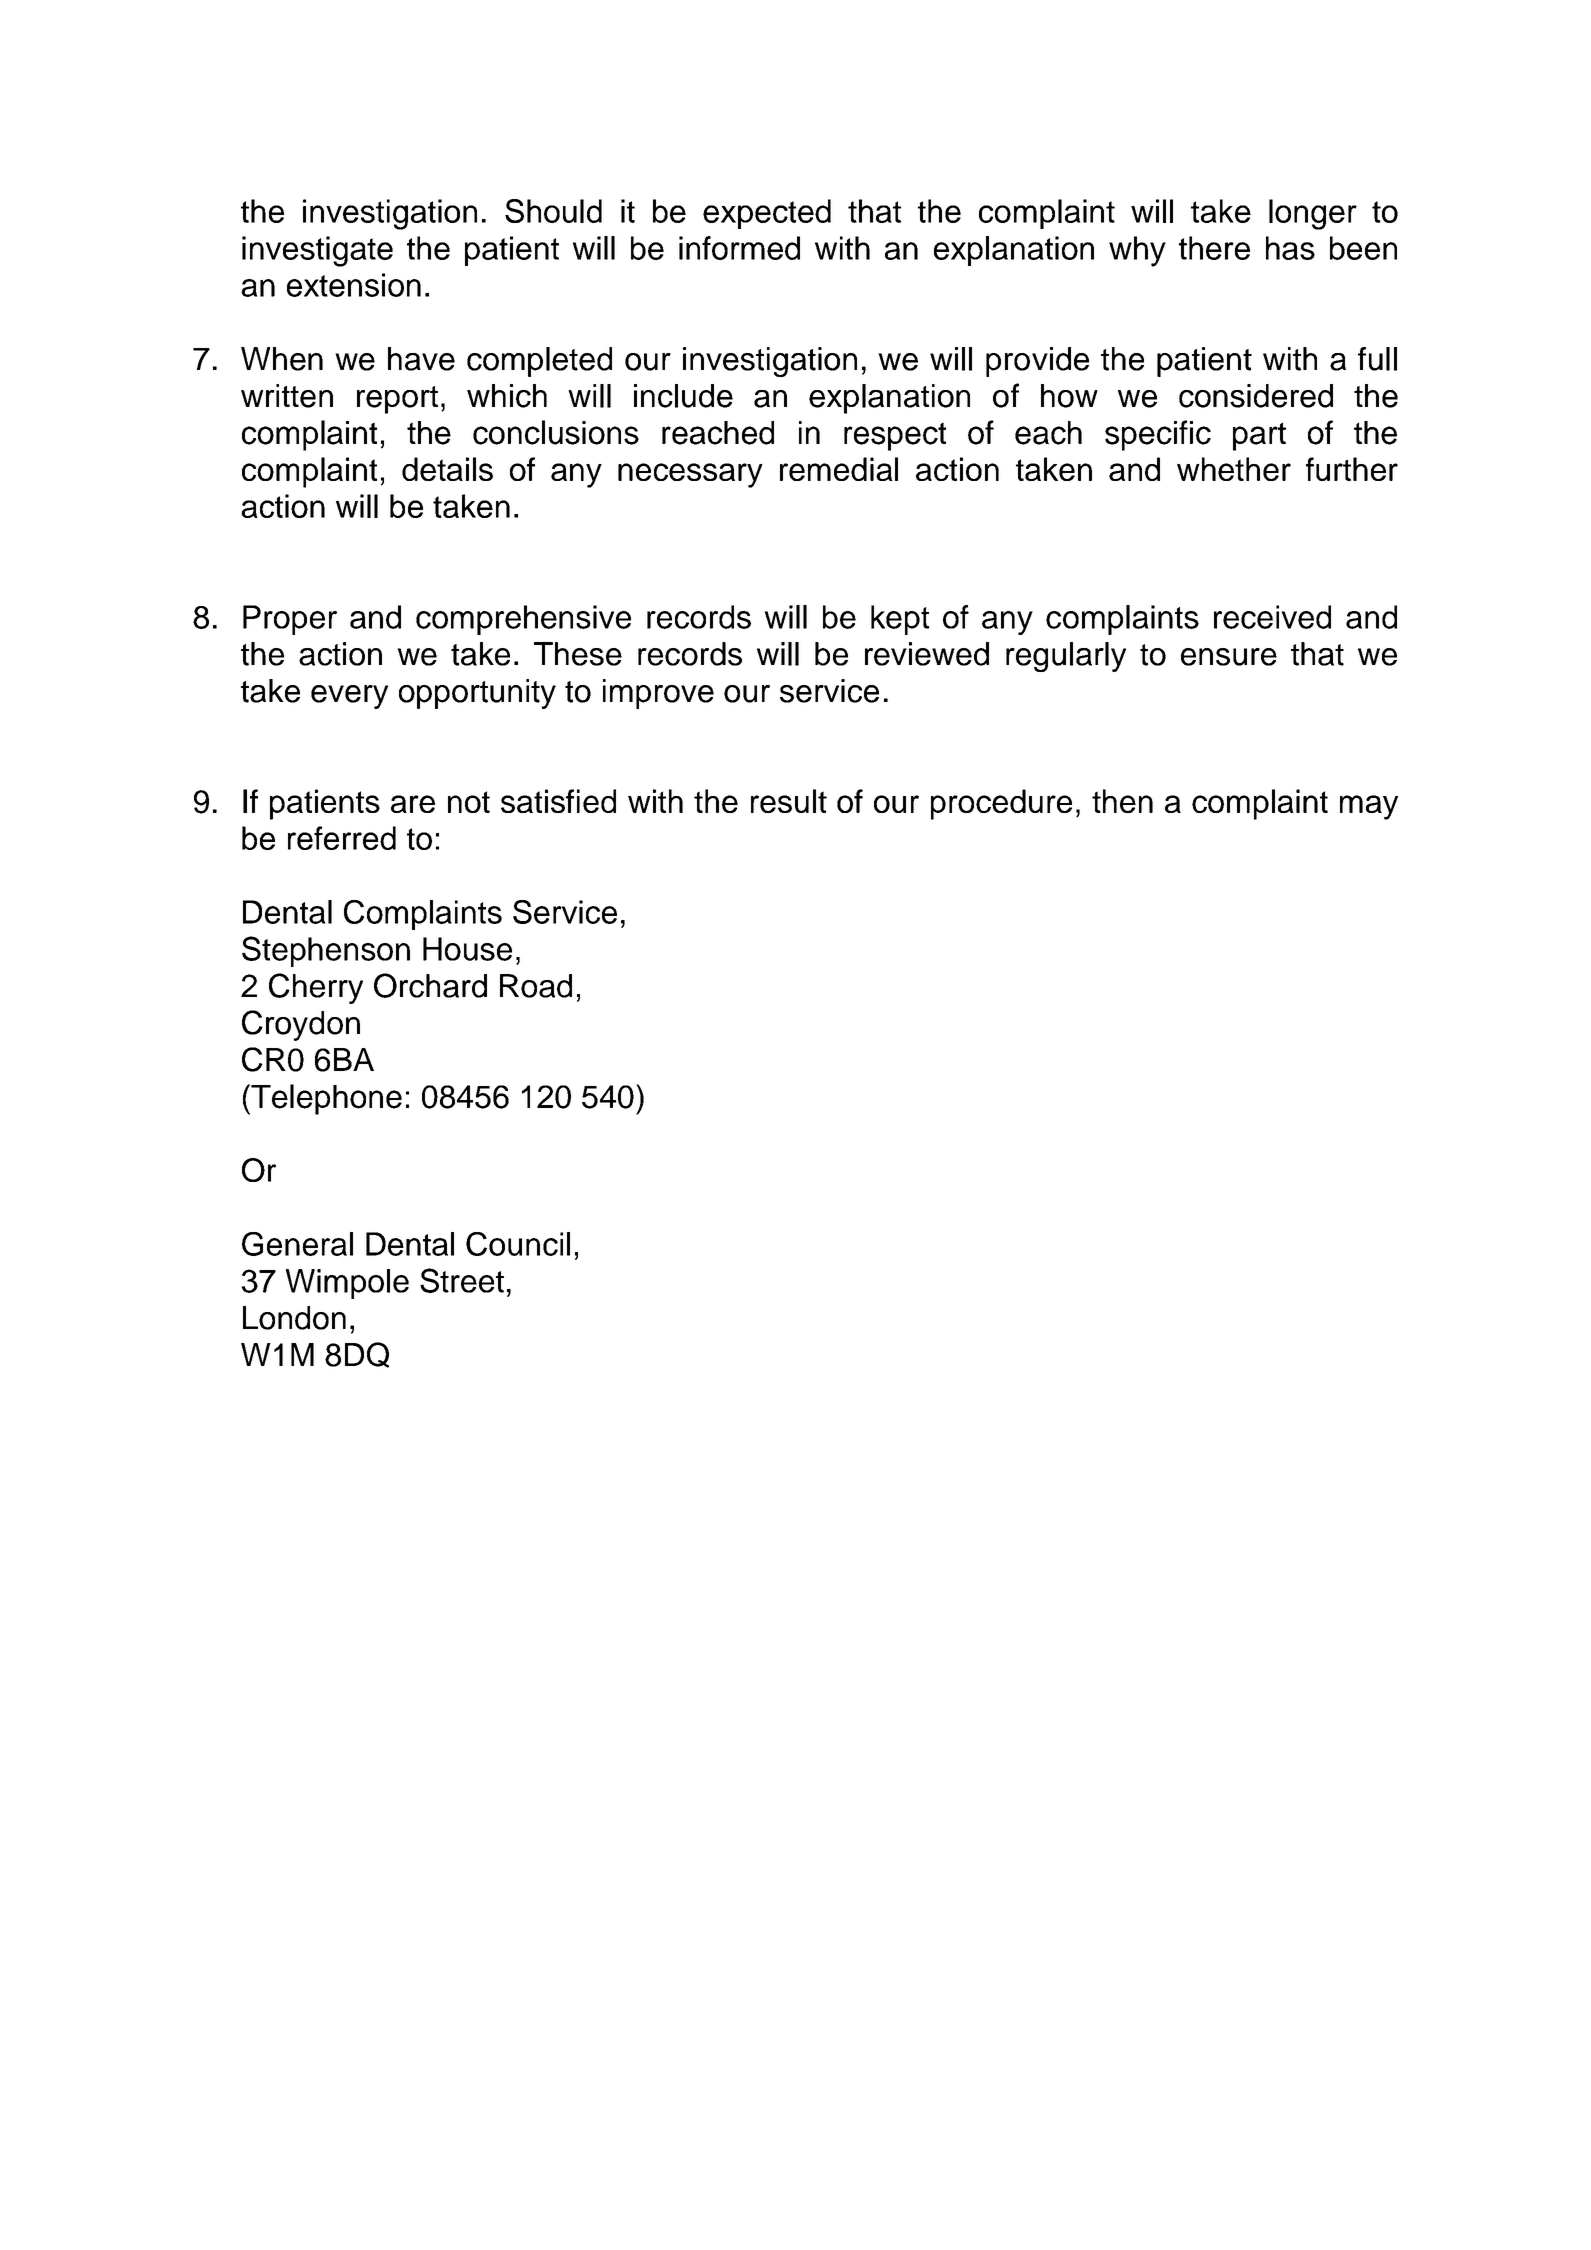 The image size is (1591, 2250). Describe the element at coordinates (462, 1280) in the screenshot. I see `Street` at that location.
